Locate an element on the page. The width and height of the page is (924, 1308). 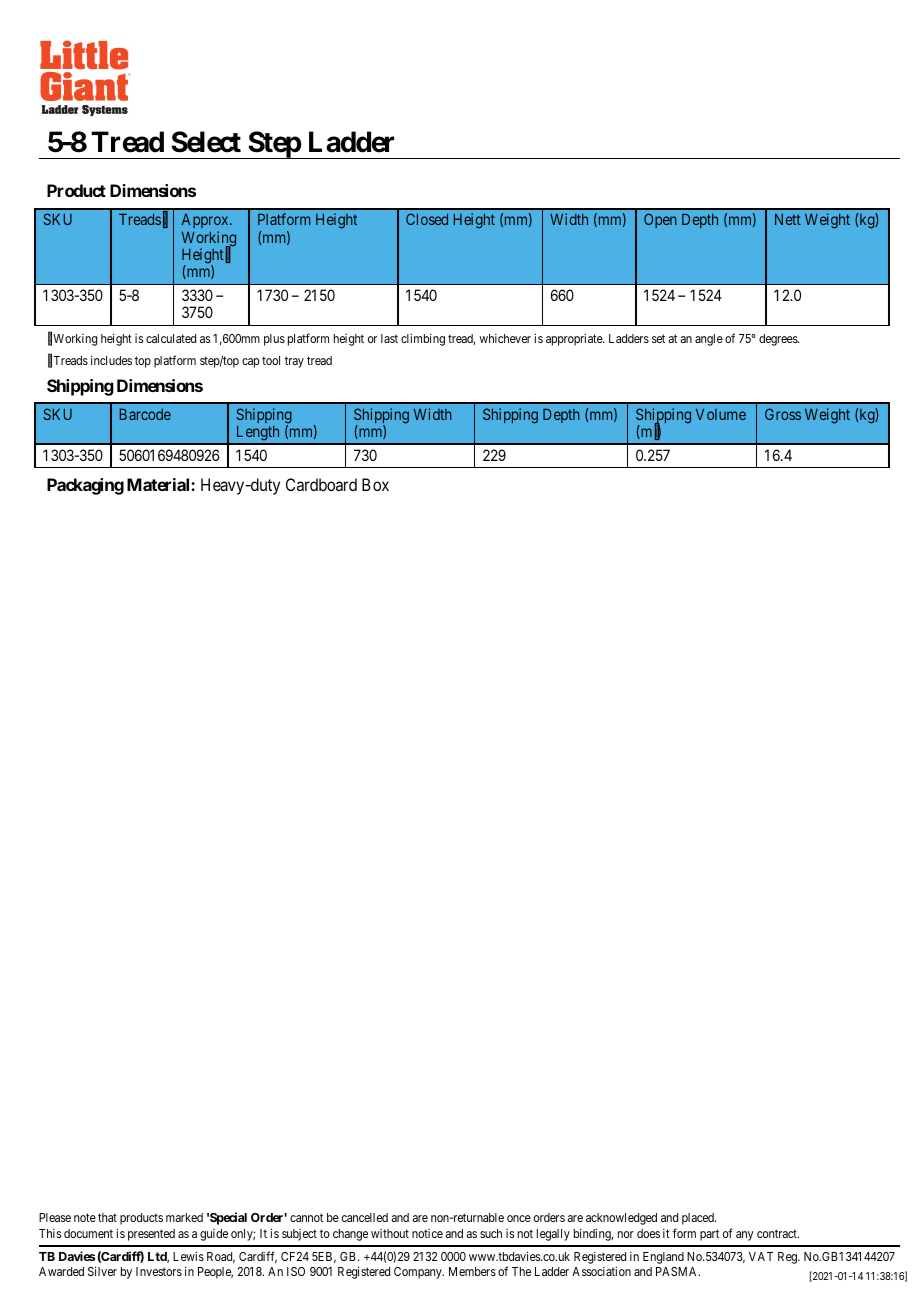
Select is located at coordinates (206, 142).
